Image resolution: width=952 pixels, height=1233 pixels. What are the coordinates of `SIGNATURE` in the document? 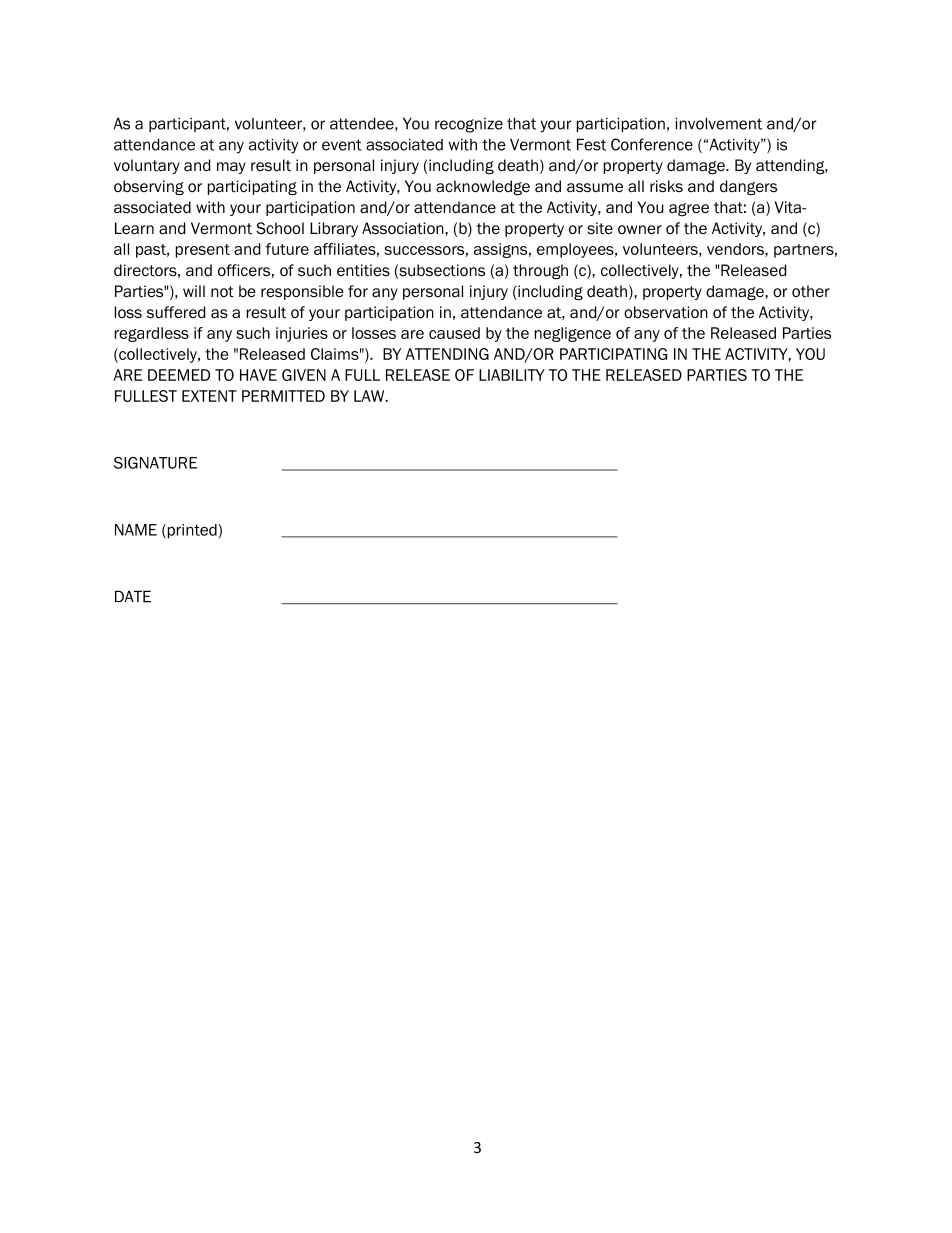 It's located at (155, 463).
